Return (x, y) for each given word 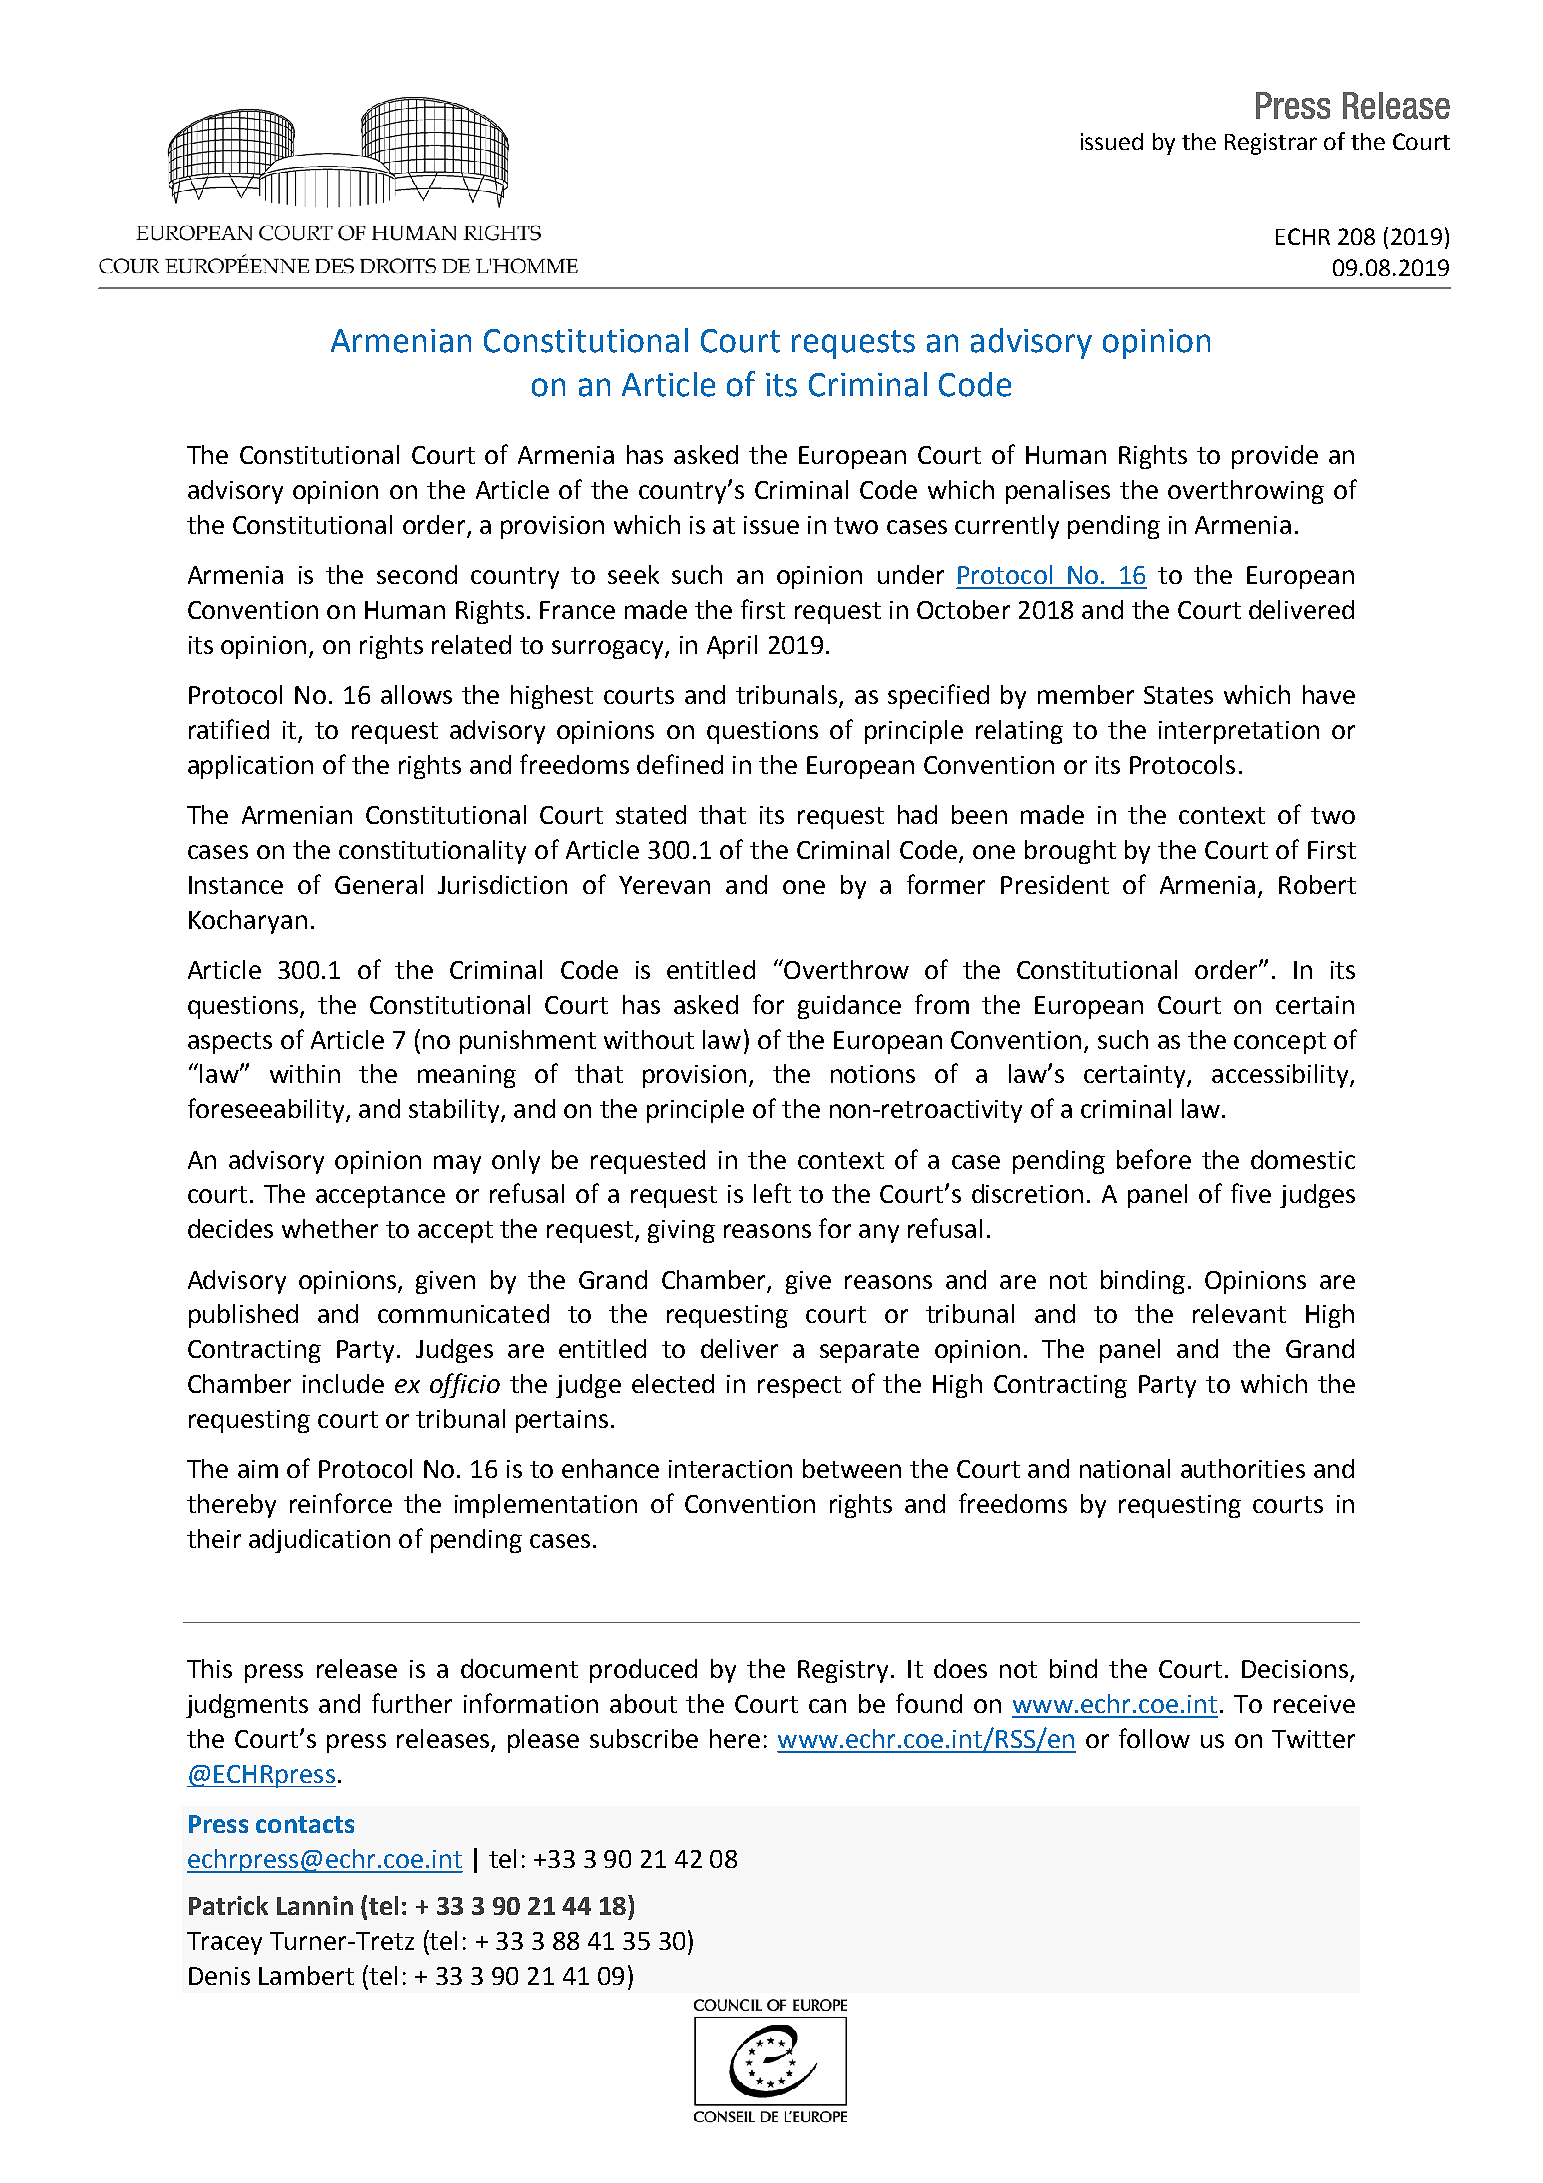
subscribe (644, 1738)
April (732, 647)
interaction (730, 1469)
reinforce (341, 1503)
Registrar (1271, 144)
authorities (1243, 1468)
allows (416, 694)
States (1178, 695)
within (305, 1073)
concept (1280, 1043)
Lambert (306, 1975)
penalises (1058, 492)
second (417, 574)
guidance (849, 1007)
